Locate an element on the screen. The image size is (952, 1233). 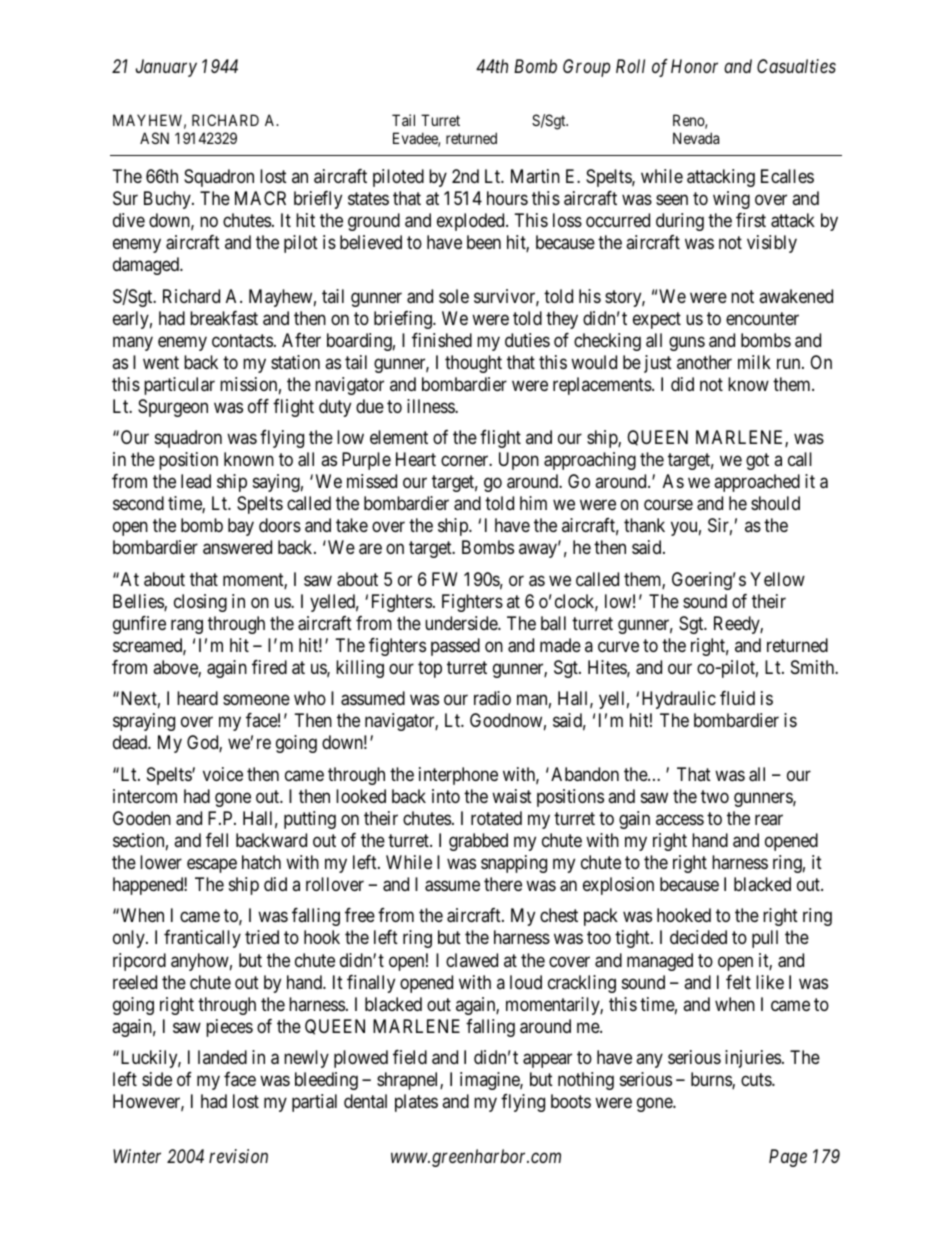
passed is located at coordinates (455, 647).
